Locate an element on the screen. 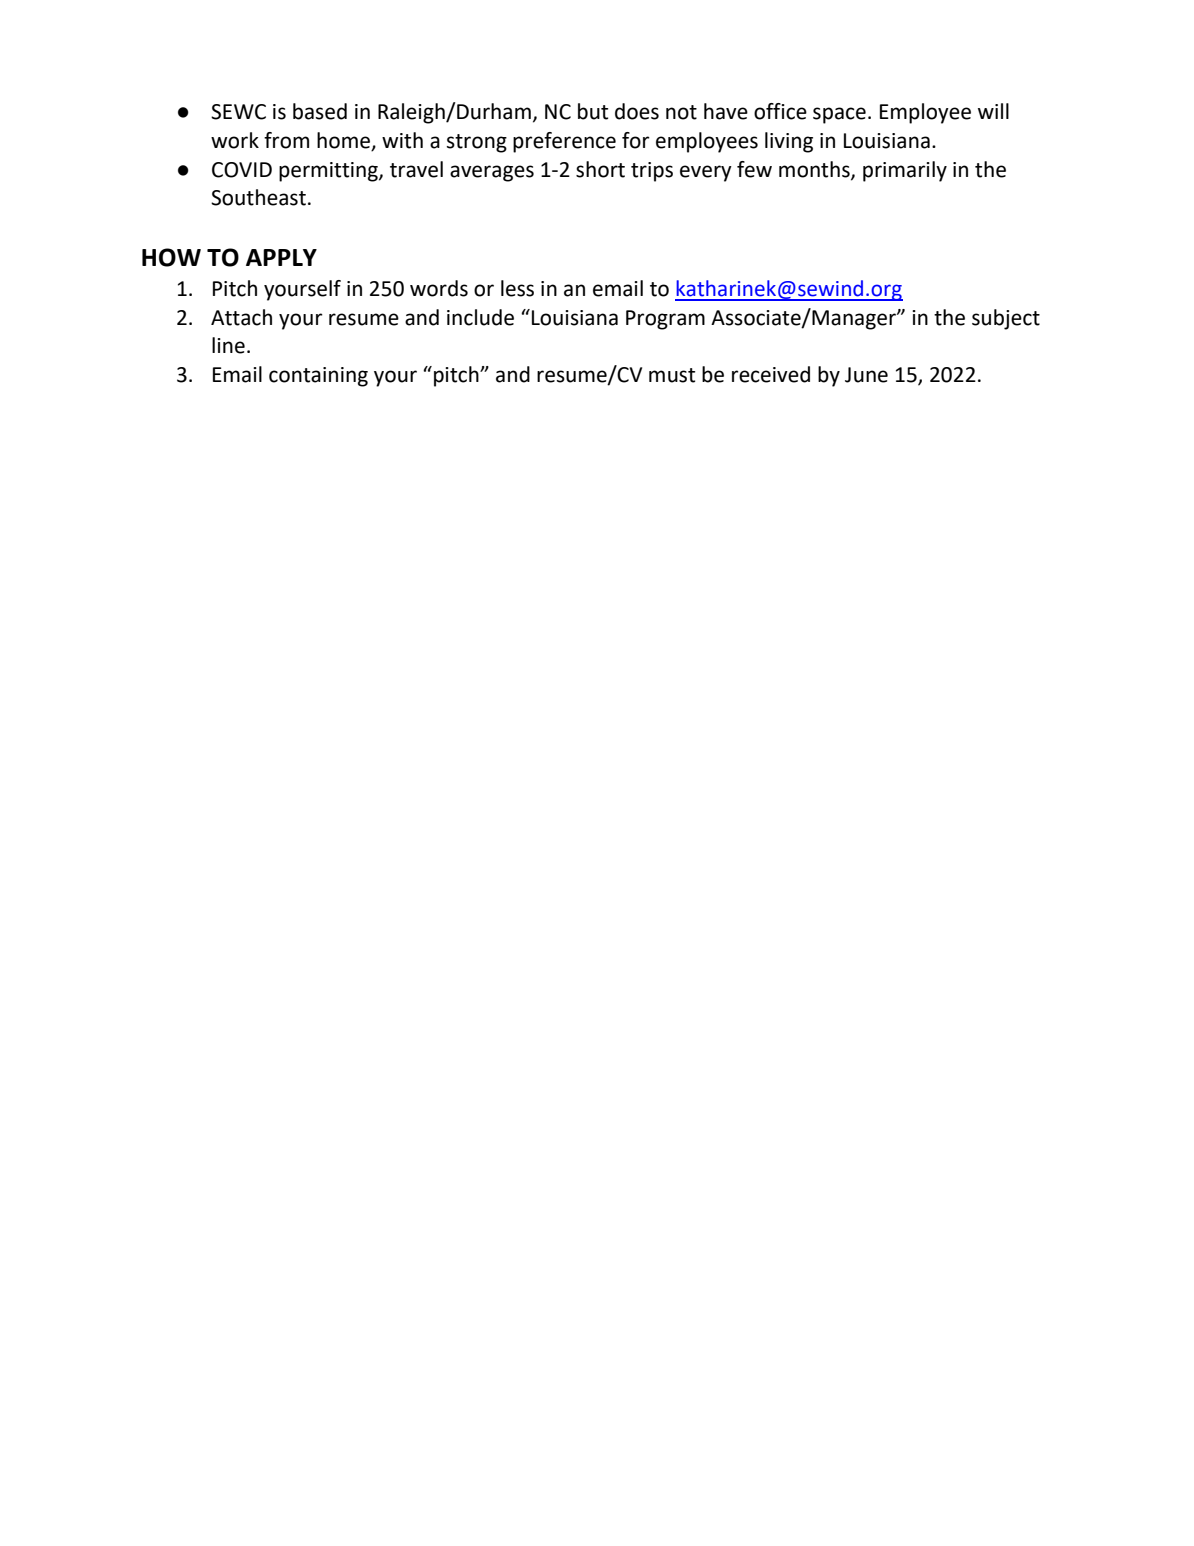 The image size is (1194, 1546). APPLY is located at coordinates (281, 257).
